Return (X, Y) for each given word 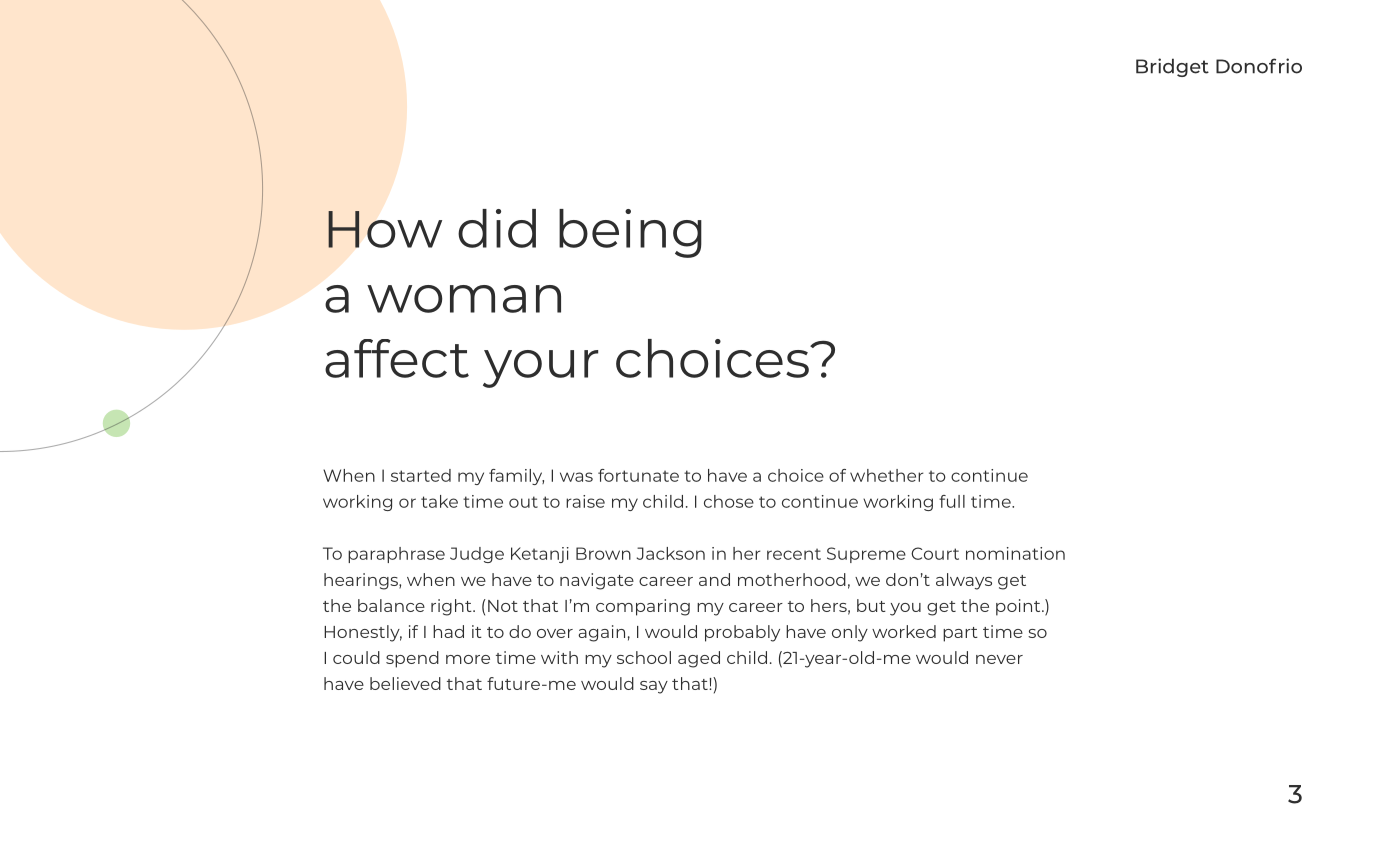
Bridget (1172, 67)
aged (699, 659)
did (497, 228)
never (999, 659)
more (468, 659)
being (630, 233)
